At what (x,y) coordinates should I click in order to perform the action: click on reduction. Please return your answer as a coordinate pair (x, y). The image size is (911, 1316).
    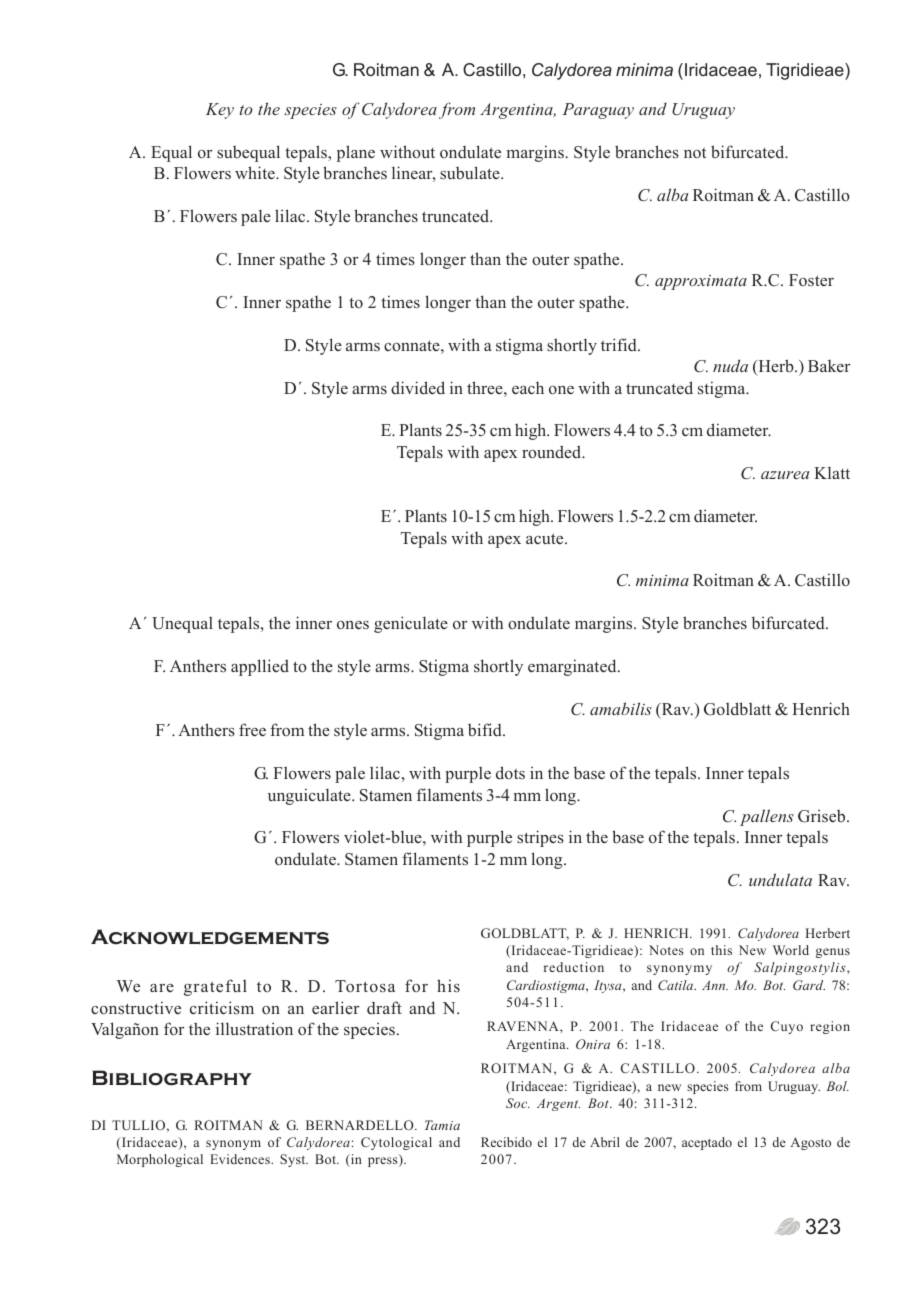
    Looking at the image, I should click on (574, 967).
